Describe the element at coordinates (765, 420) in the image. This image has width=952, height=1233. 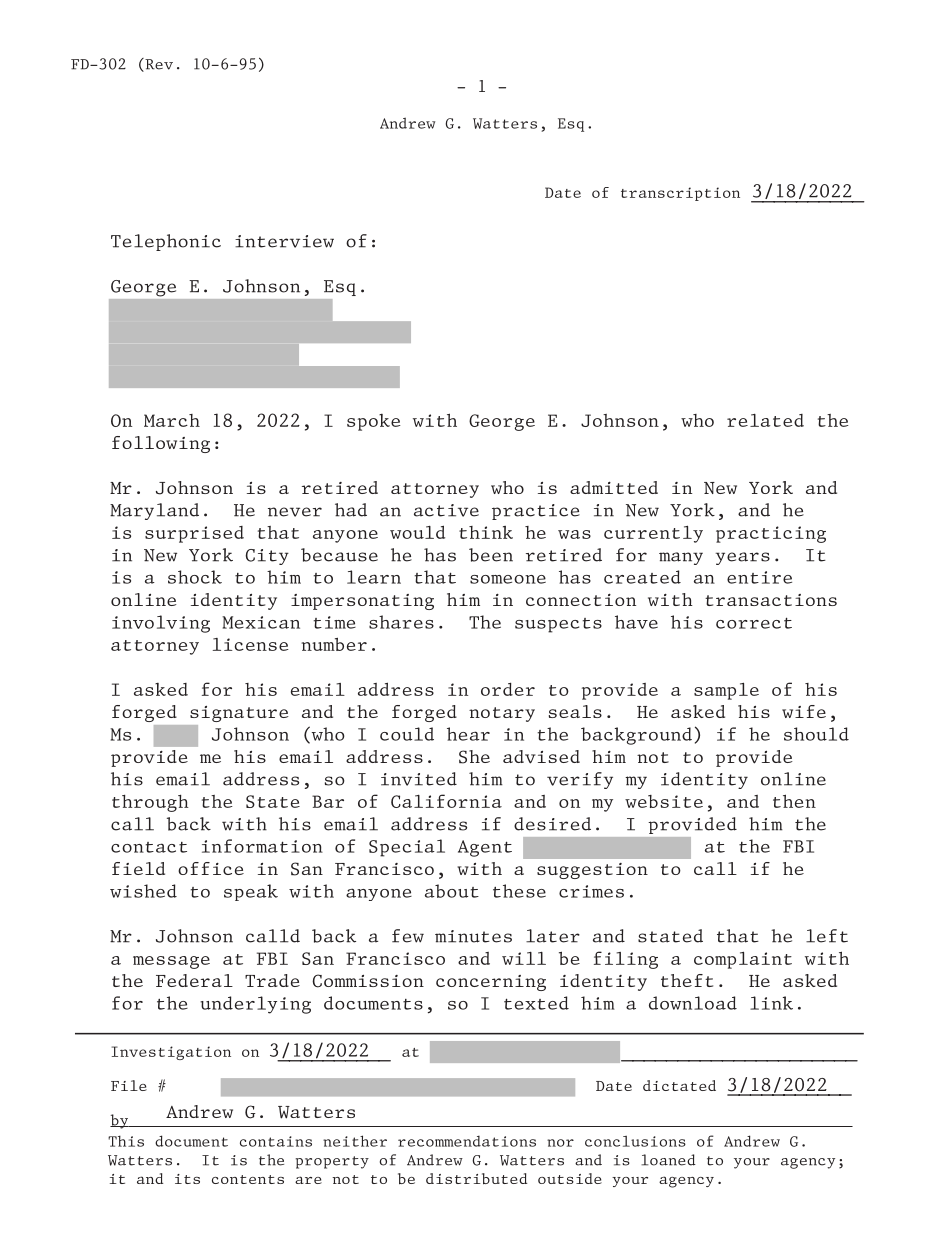
I see `related` at that location.
